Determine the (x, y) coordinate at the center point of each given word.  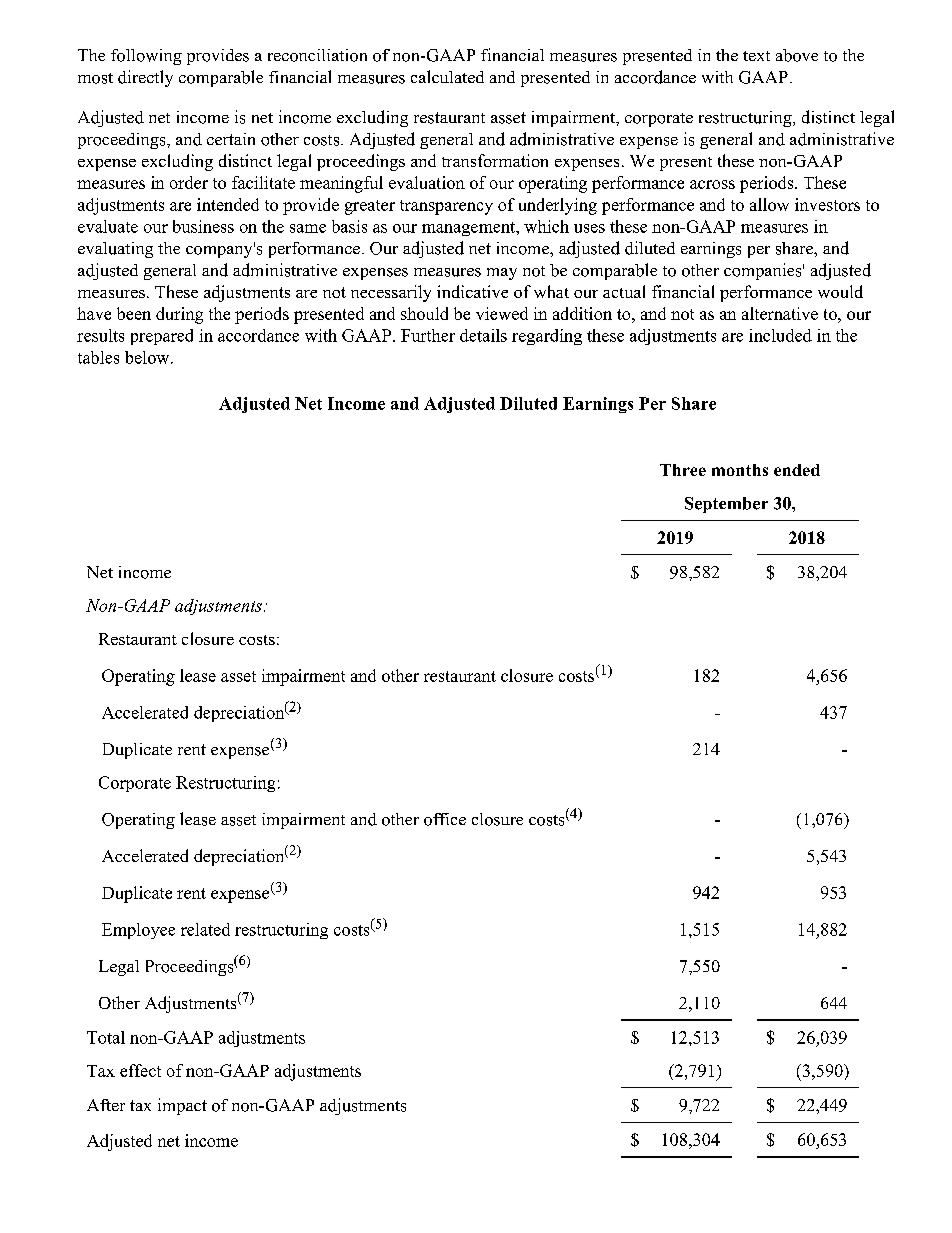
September (726, 505)
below (148, 357)
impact (182, 1106)
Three (683, 470)
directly (145, 78)
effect (140, 1070)
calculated (447, 76)
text (756, 56)
